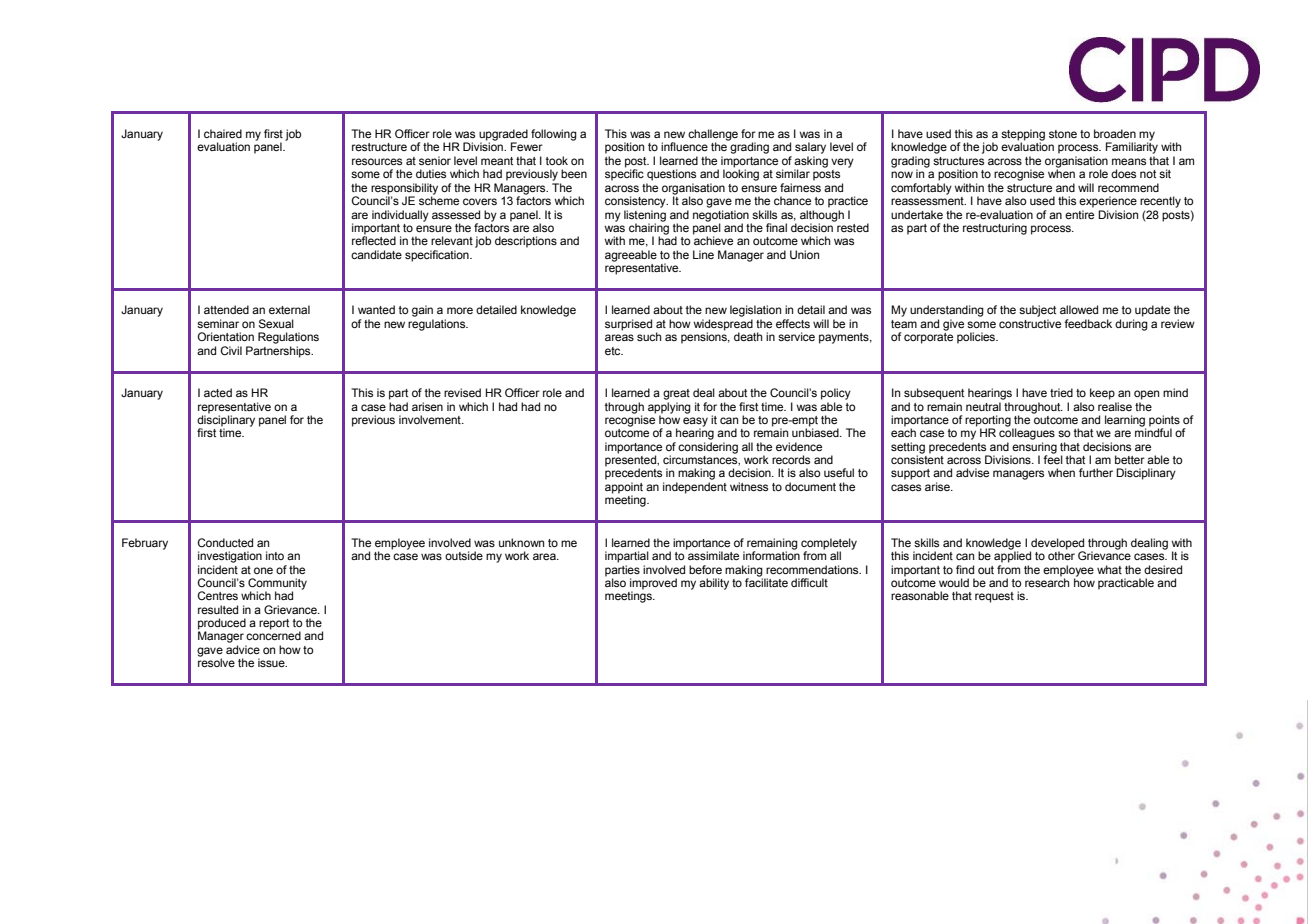  Describe the element at coordinates (1057, 545) in the document. I see `developed` at that location.
